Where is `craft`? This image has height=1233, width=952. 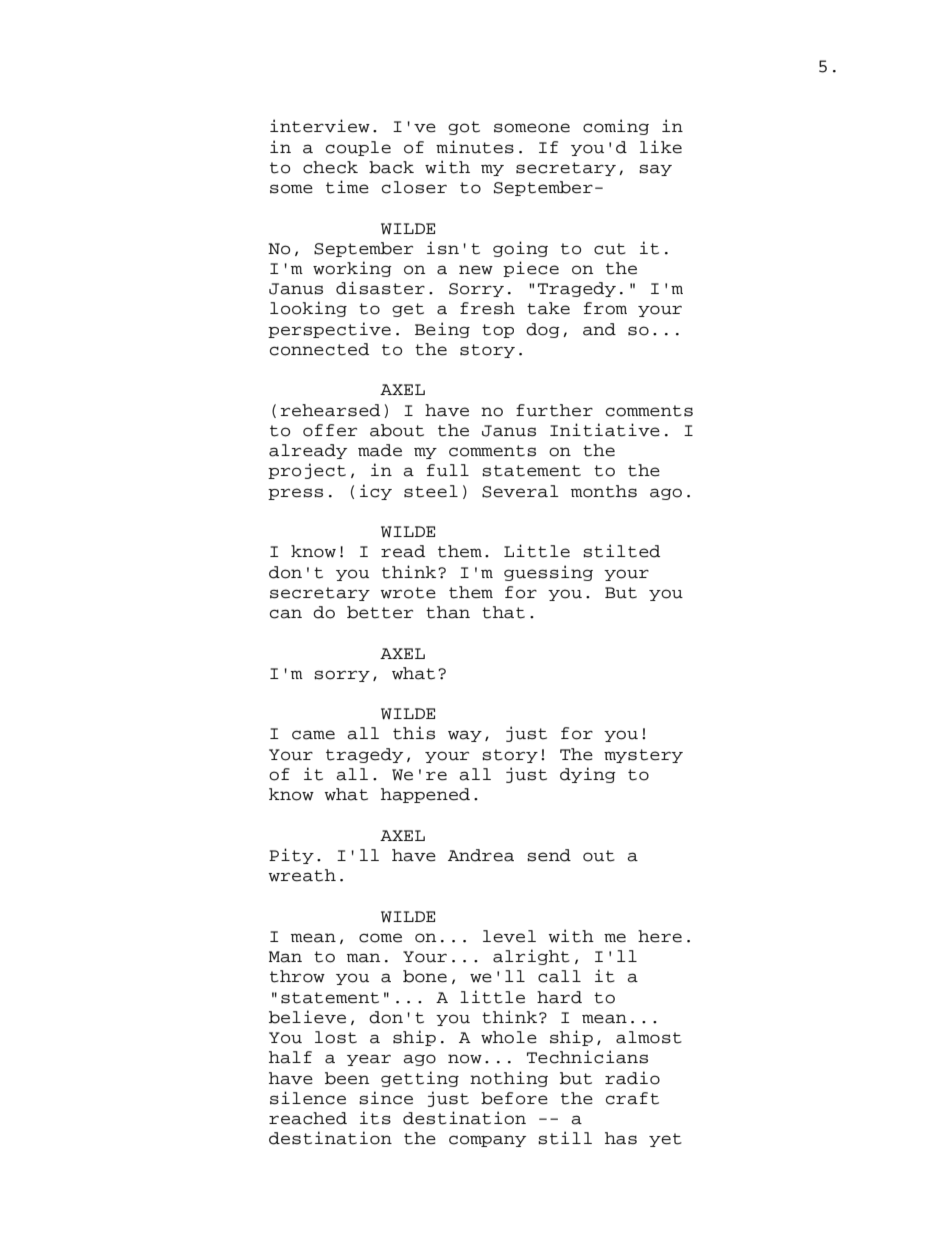 craft is located at coordinates (632, 1098).
